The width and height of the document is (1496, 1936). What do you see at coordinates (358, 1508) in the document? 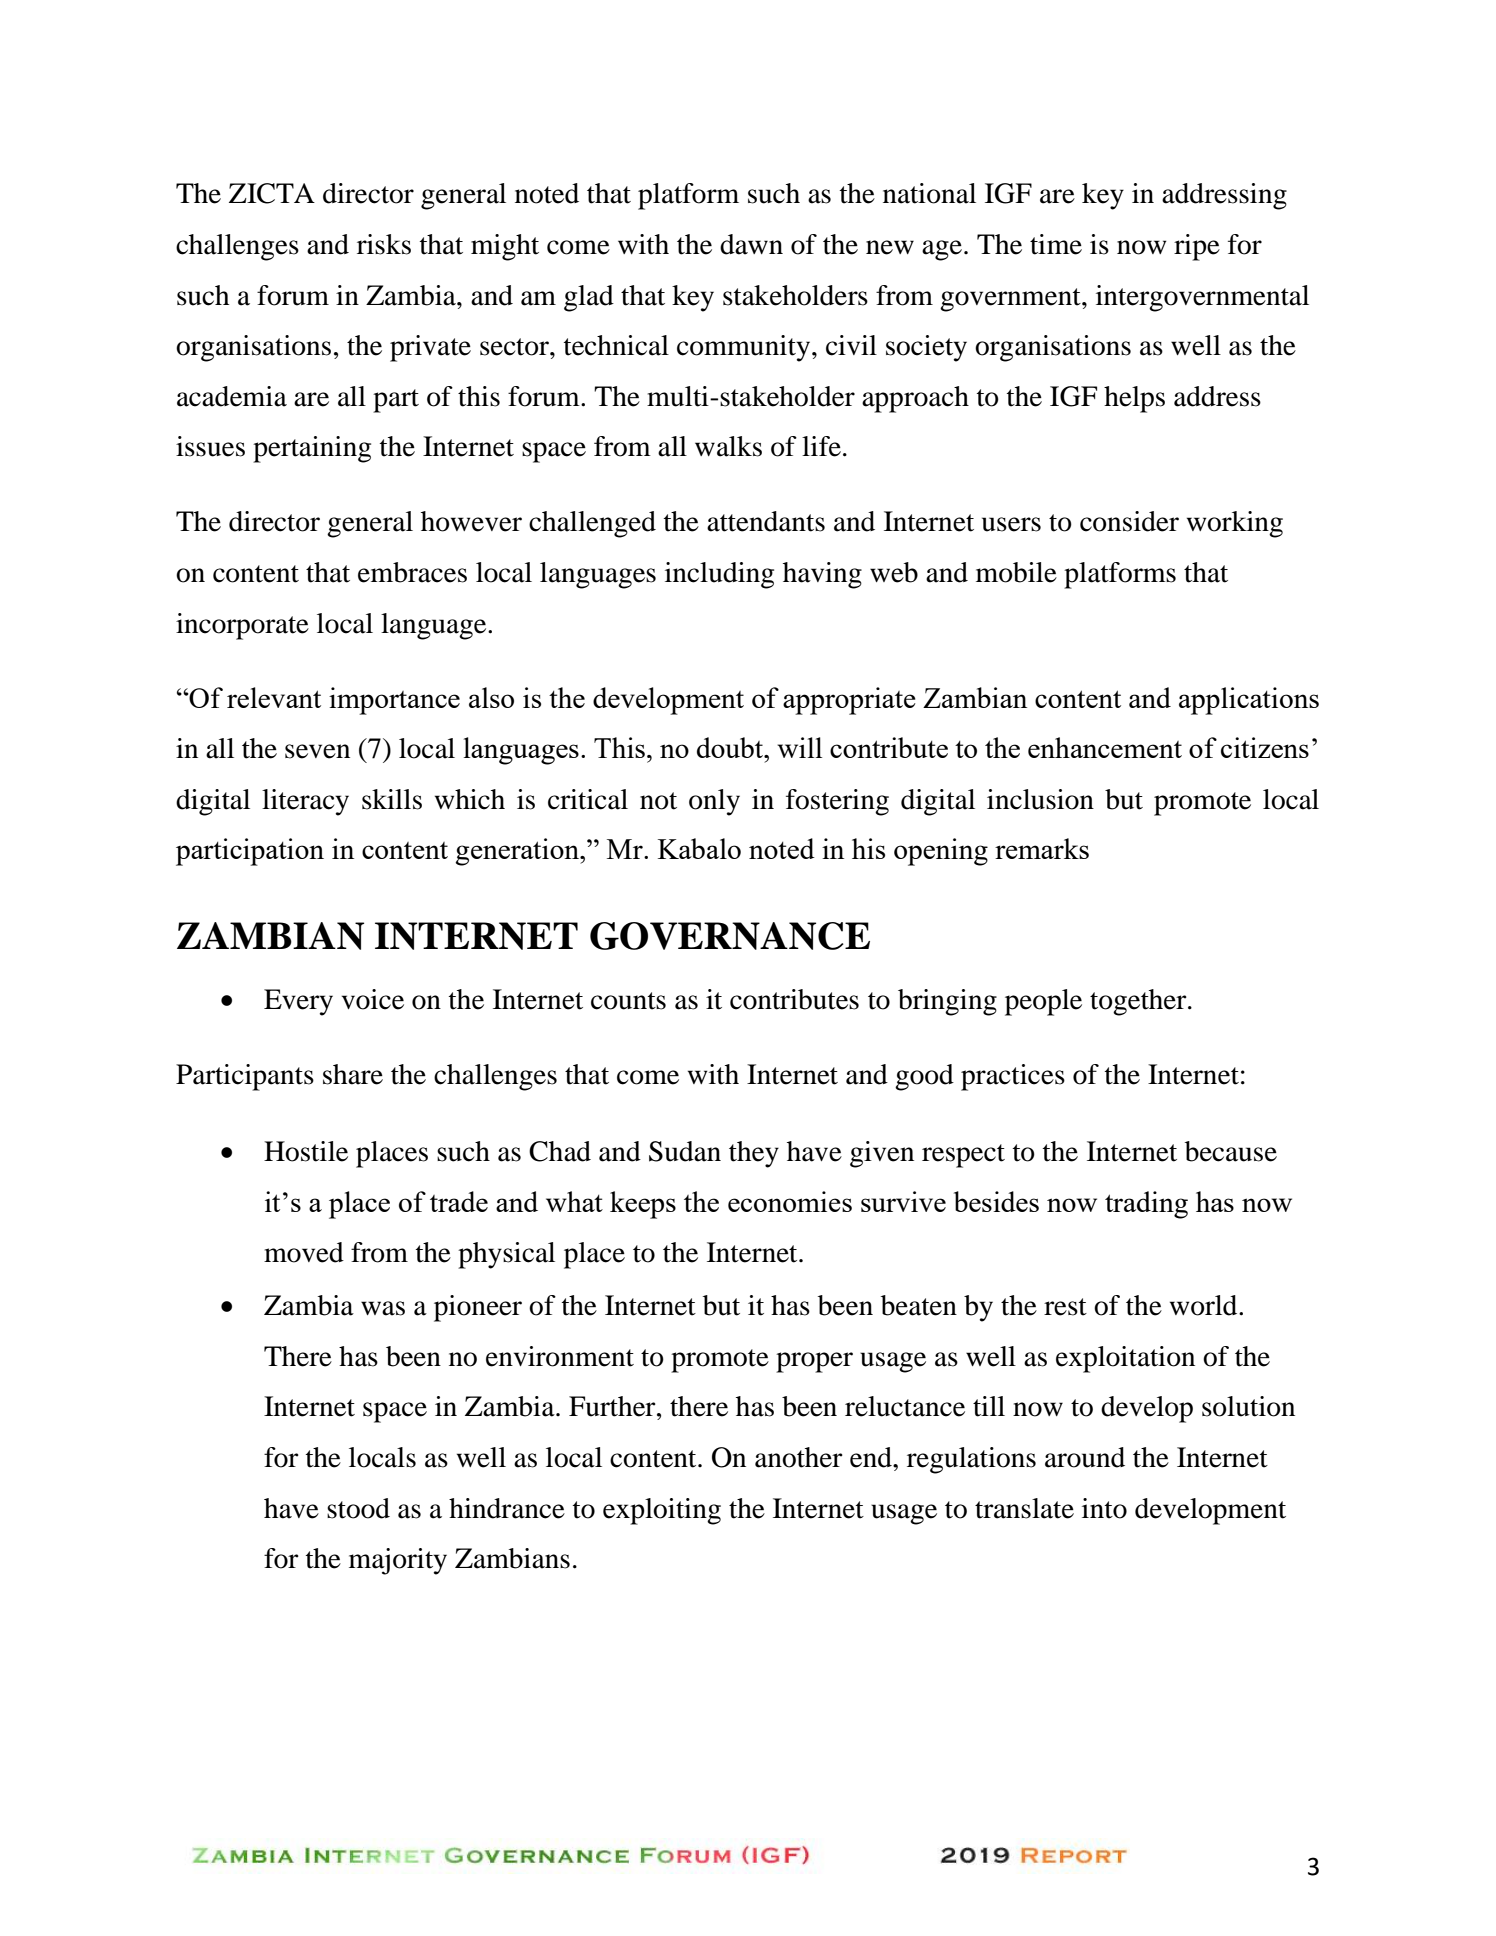
I see `stood` at bounding box center [358, 1508].
